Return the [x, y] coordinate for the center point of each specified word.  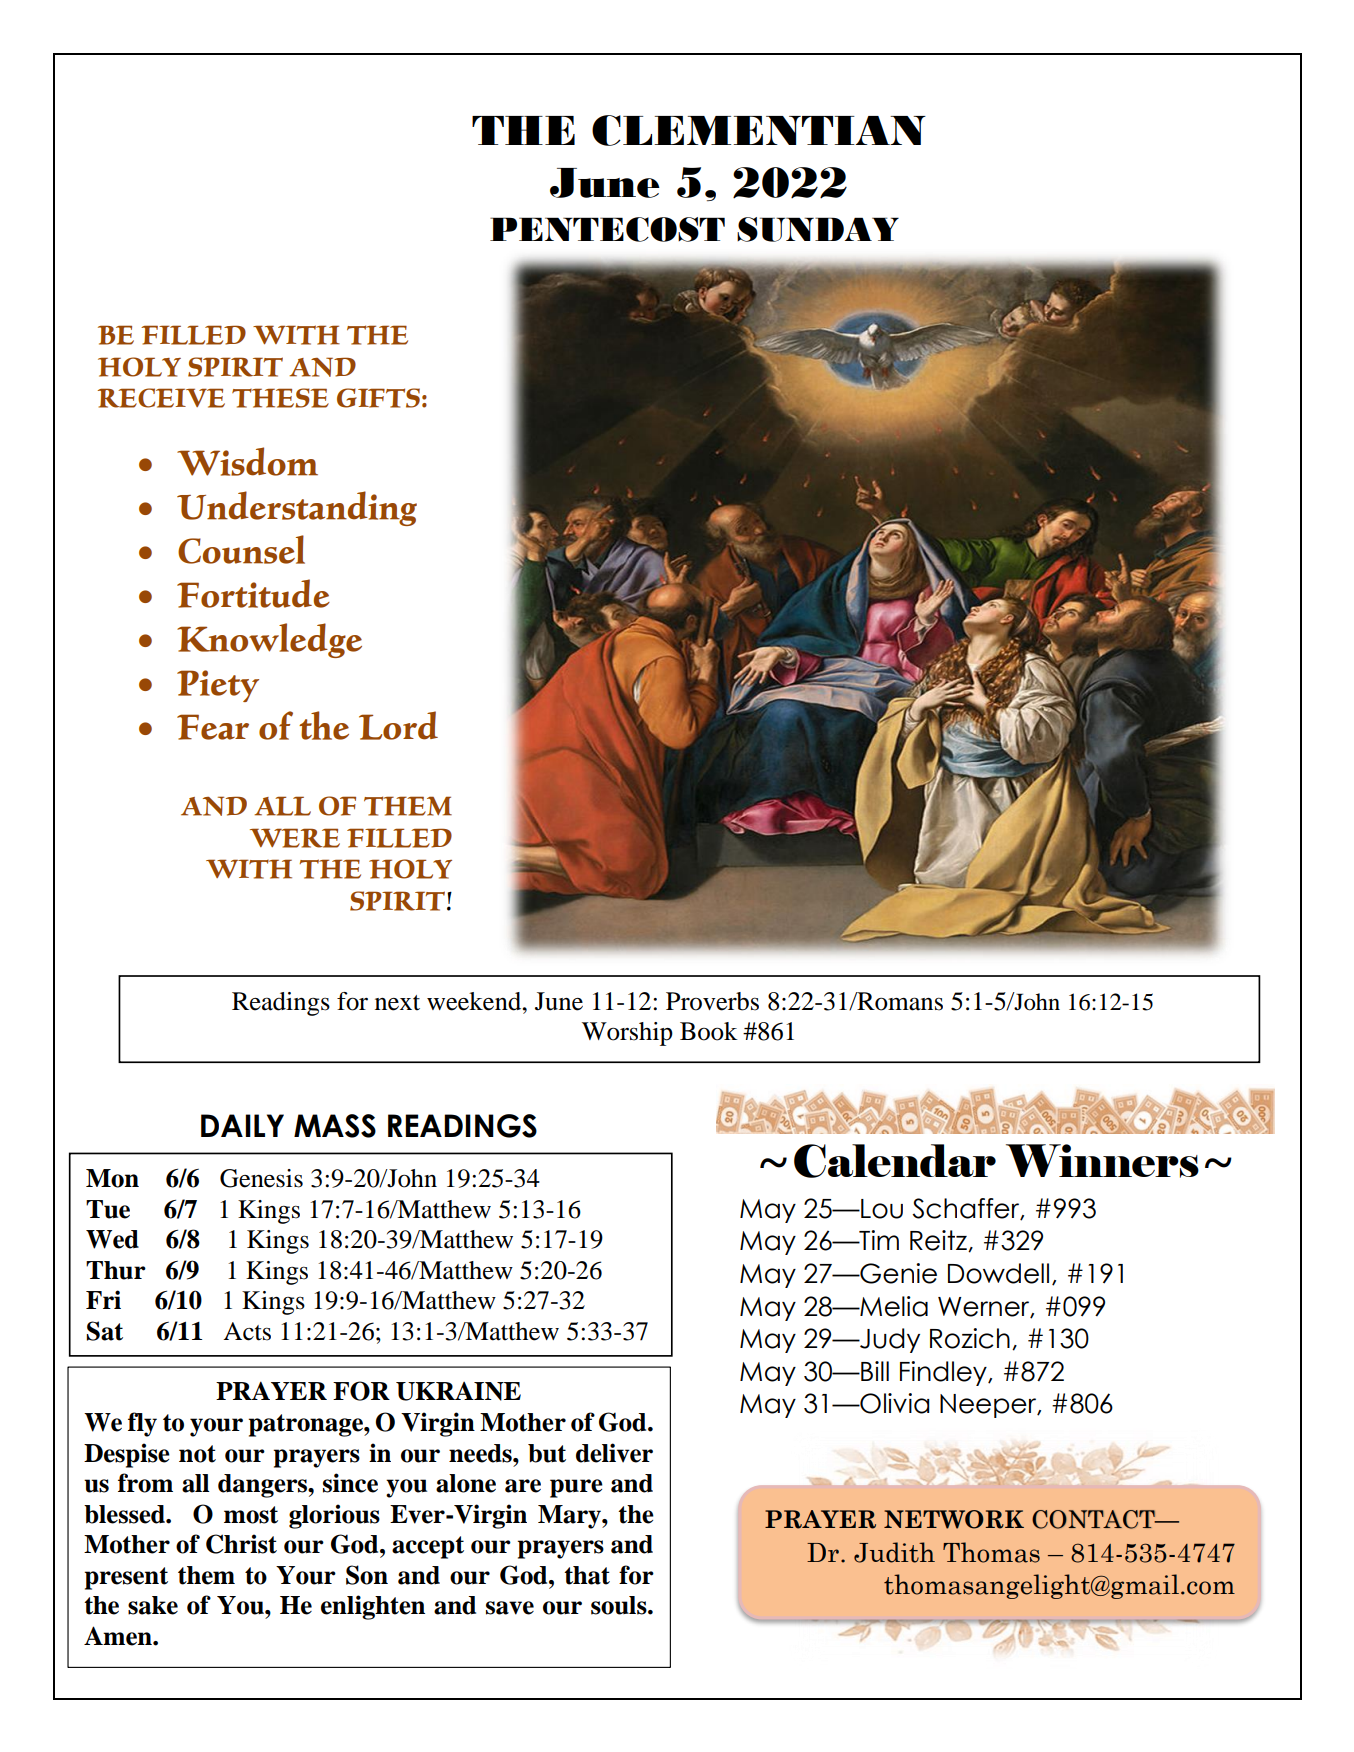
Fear [213, 727]
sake [153, 1605]
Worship [627, 1034]
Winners [1102, 1161]
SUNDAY [818, 229]
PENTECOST [607, 229]
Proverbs [712, 1001]
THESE [280, 398]
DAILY [242, 1125]
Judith [894, 1552]
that [587, 1575]
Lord [398, 725]
